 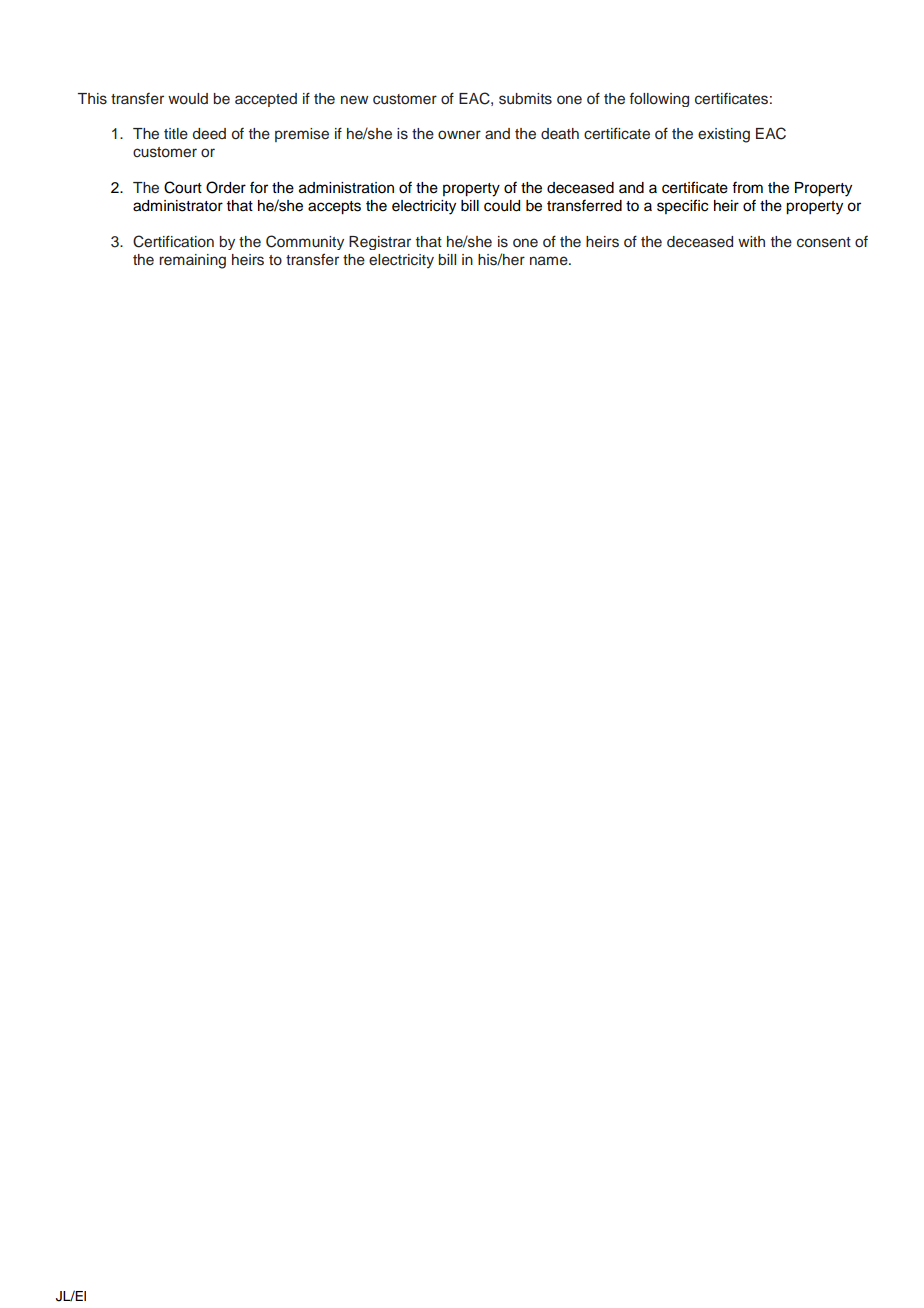 I want to click on administrator, so click(x=178, y=206).
